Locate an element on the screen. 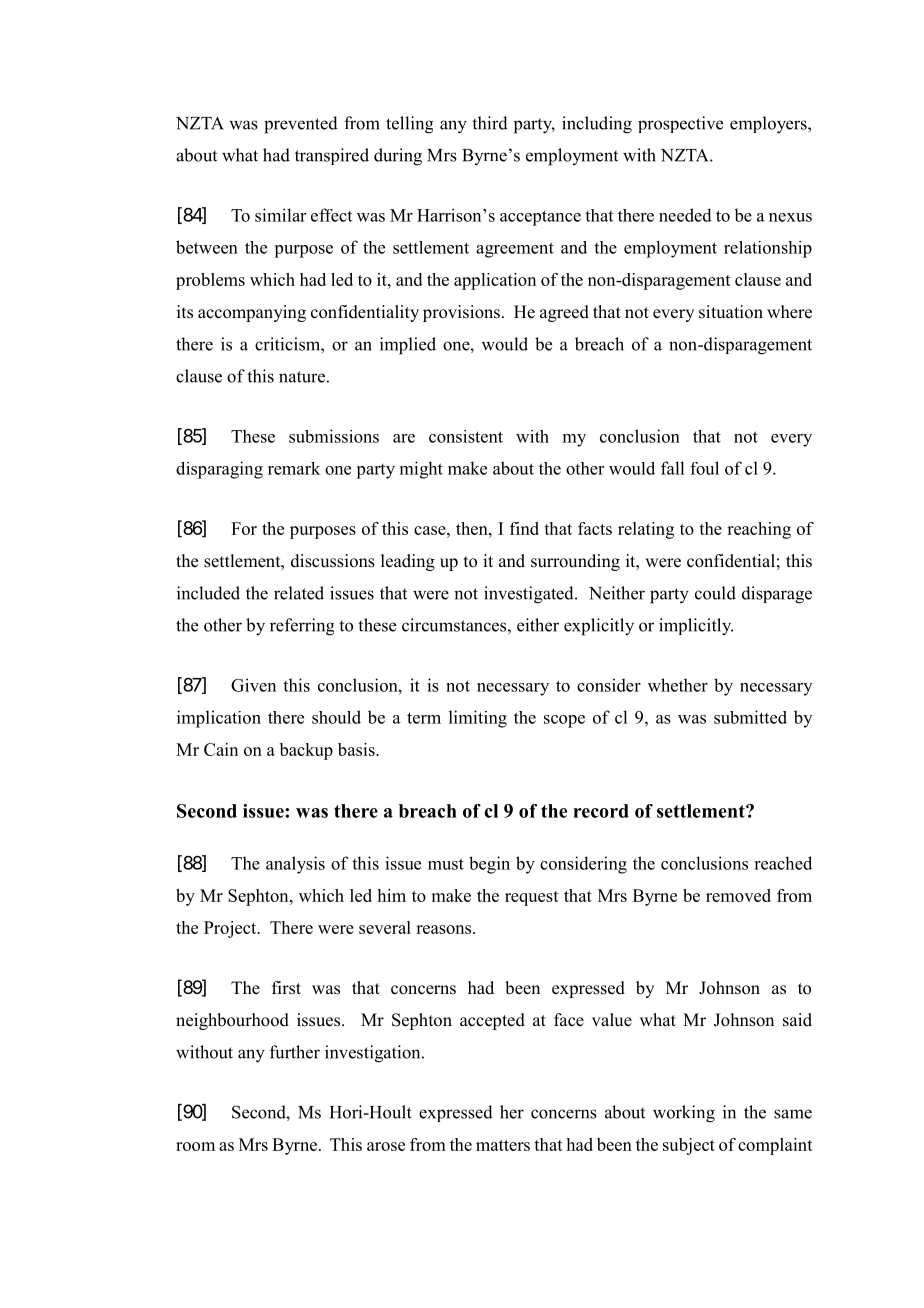 The width and height of the screenshot is (924, 1308). remark is located at coordinates (294, 468).
